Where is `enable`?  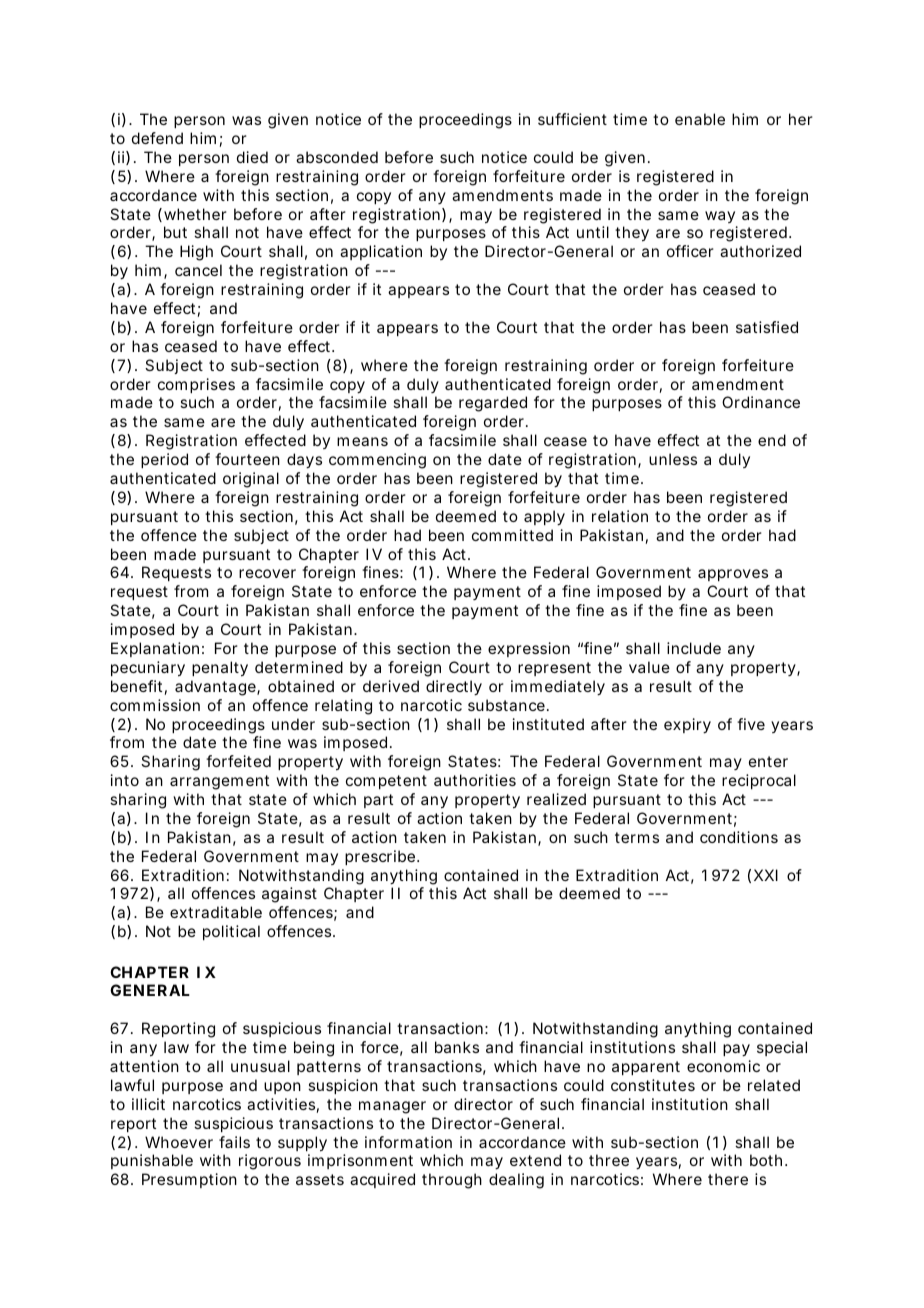 enable is located at coordinates (700, 119).
